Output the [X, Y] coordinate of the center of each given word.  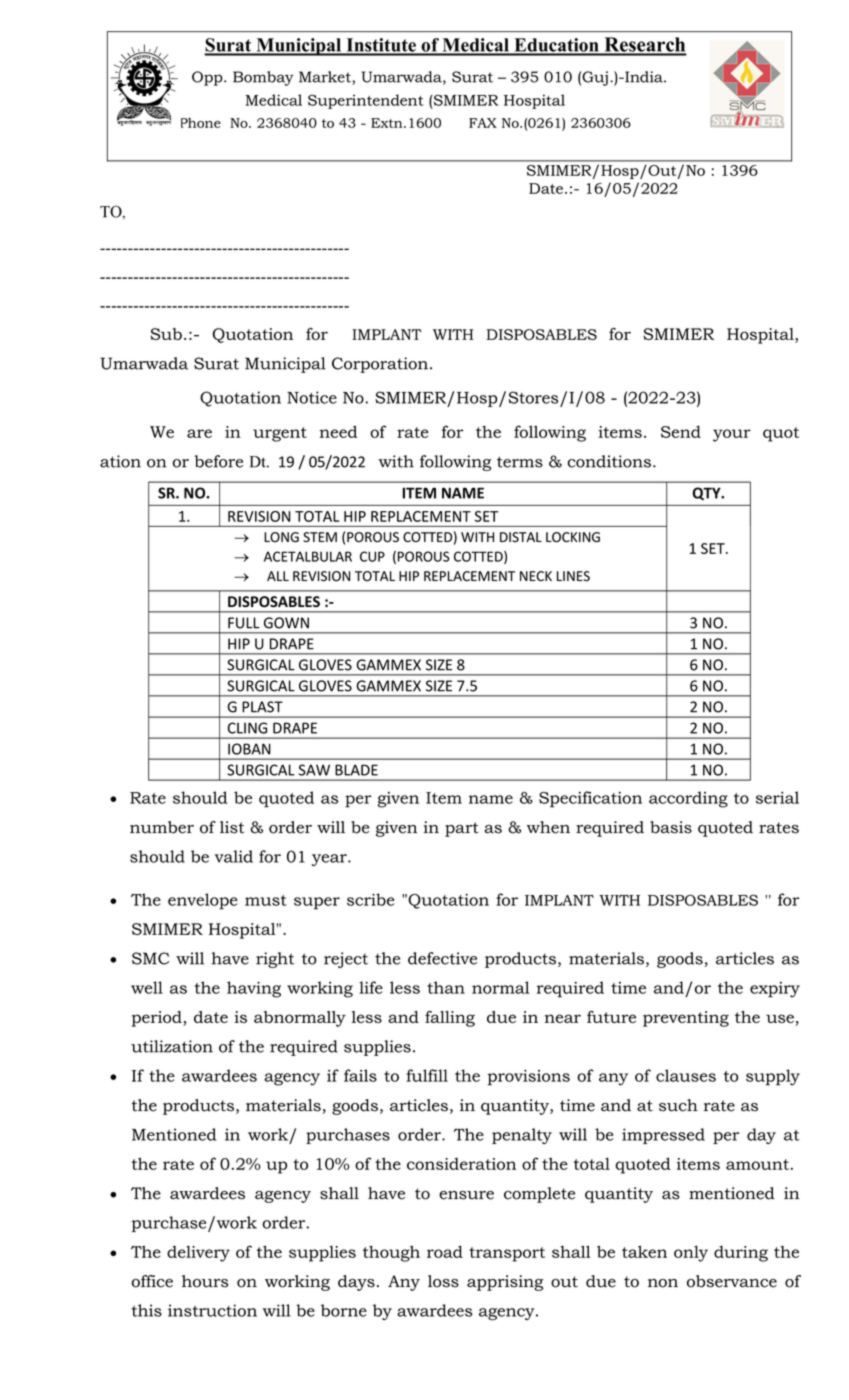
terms [520, 462]
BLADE [356, 770]
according [688, 799]
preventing [686, 1019]
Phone [201, 123]
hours [205, 1281]
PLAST [262, 707]
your [732, 435]
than [446, 987]
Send [681, 431]
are [199, 433]
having [254, 989]
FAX [483, 123]
